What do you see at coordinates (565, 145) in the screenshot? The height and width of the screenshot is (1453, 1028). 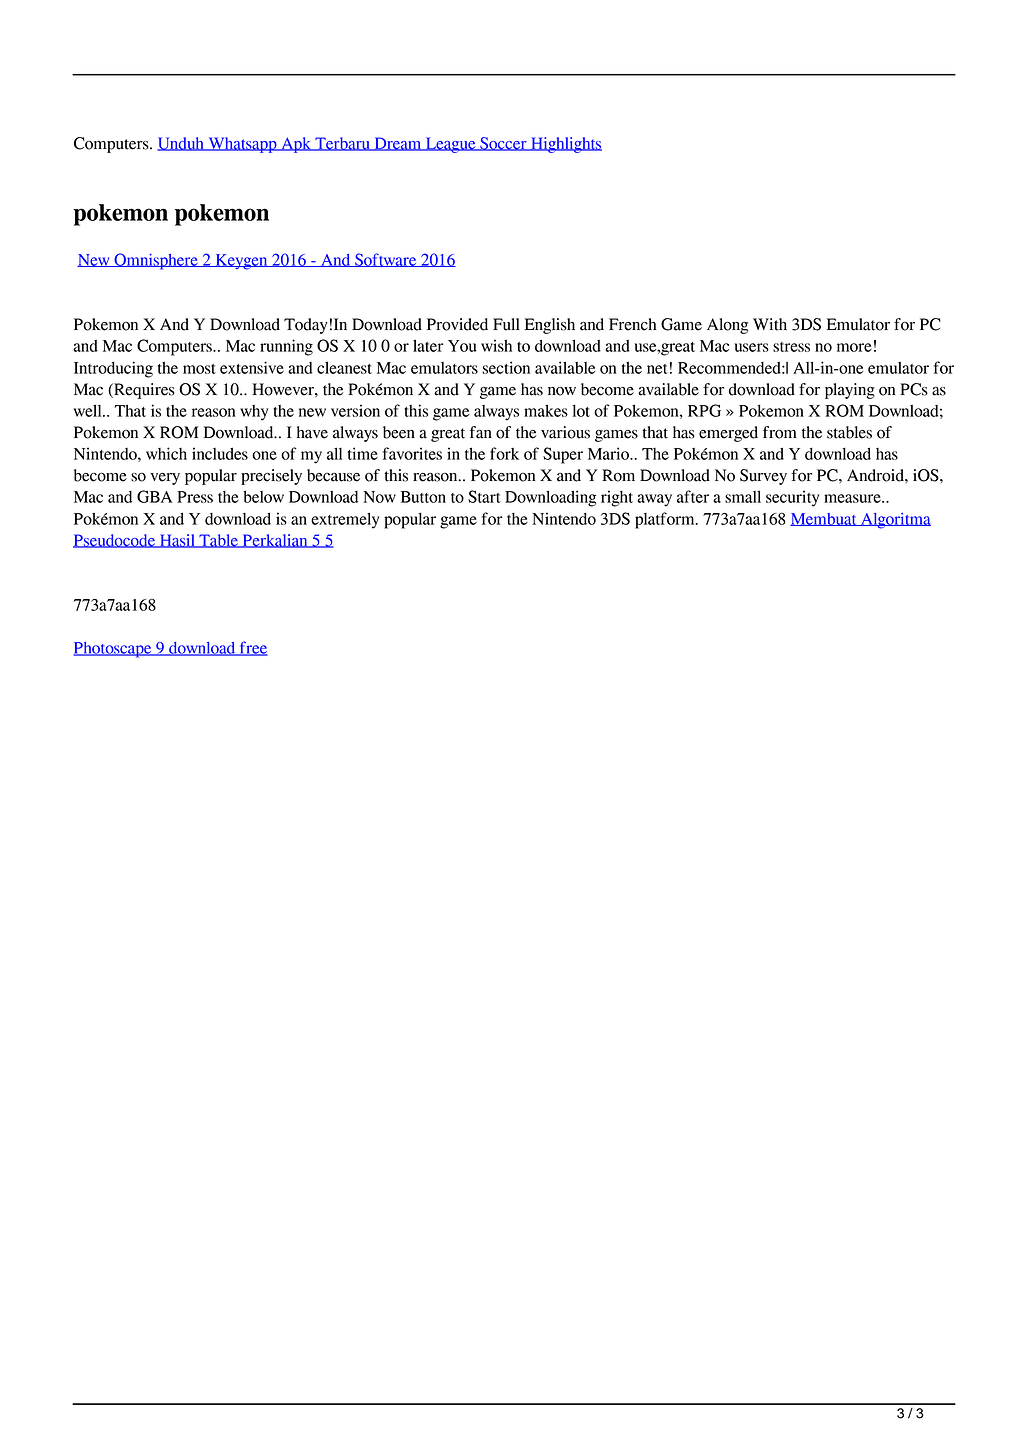 I see `Highlights` at bounding box center [565, 145].
